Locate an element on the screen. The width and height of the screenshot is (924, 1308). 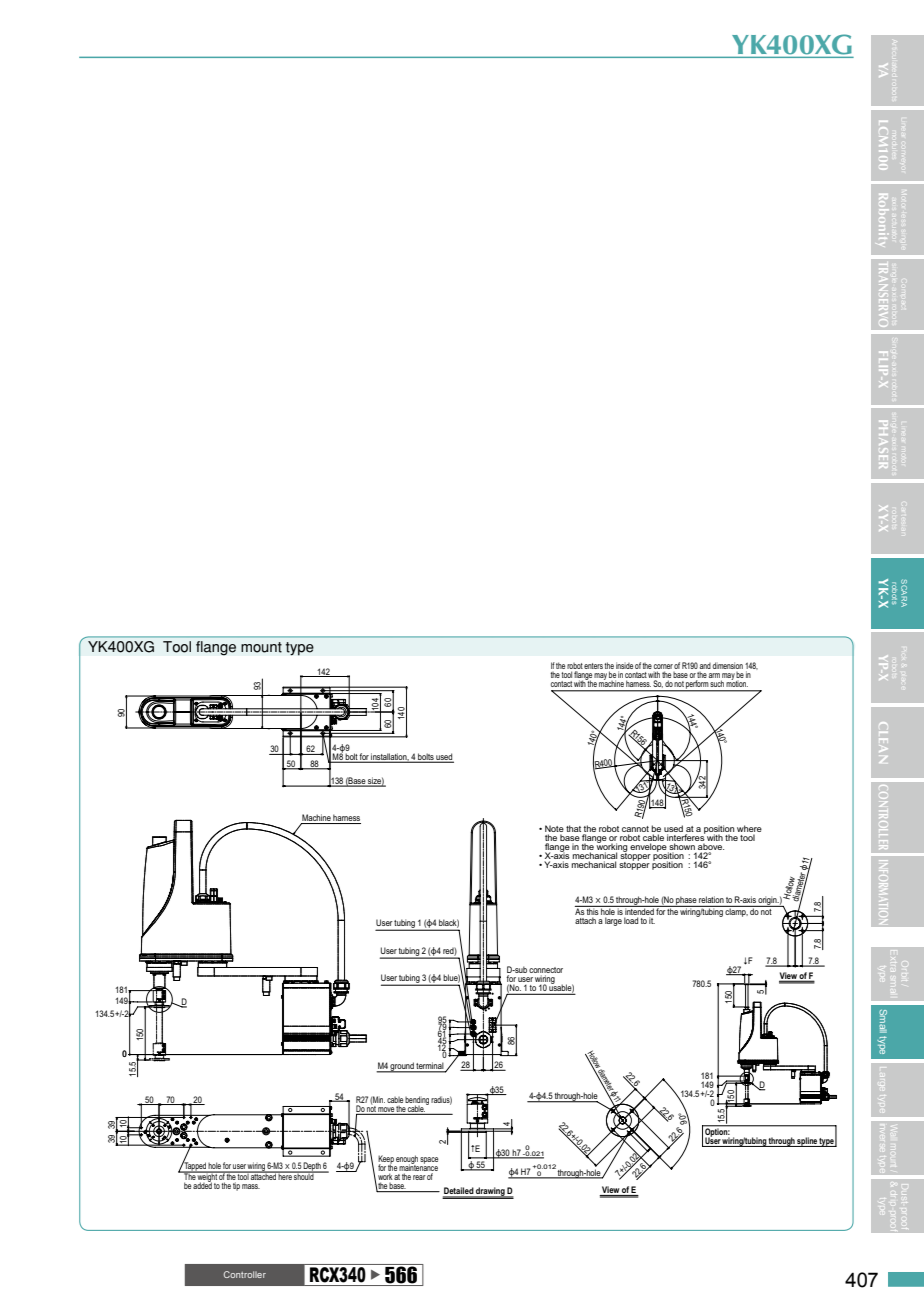
ground is located at coordinates (402, 1067).
